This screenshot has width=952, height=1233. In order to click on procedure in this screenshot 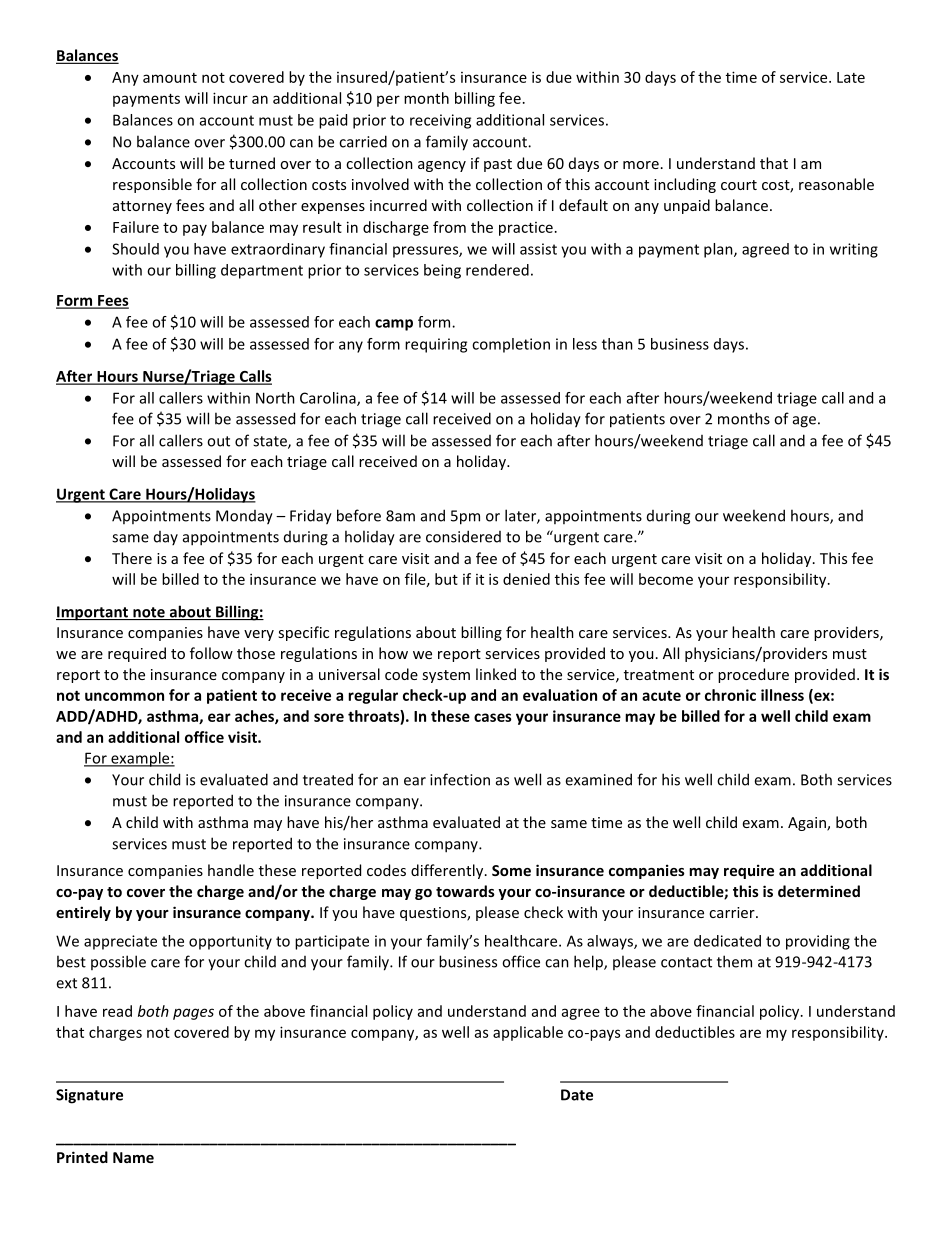, I will do `click(753, 675)`.
